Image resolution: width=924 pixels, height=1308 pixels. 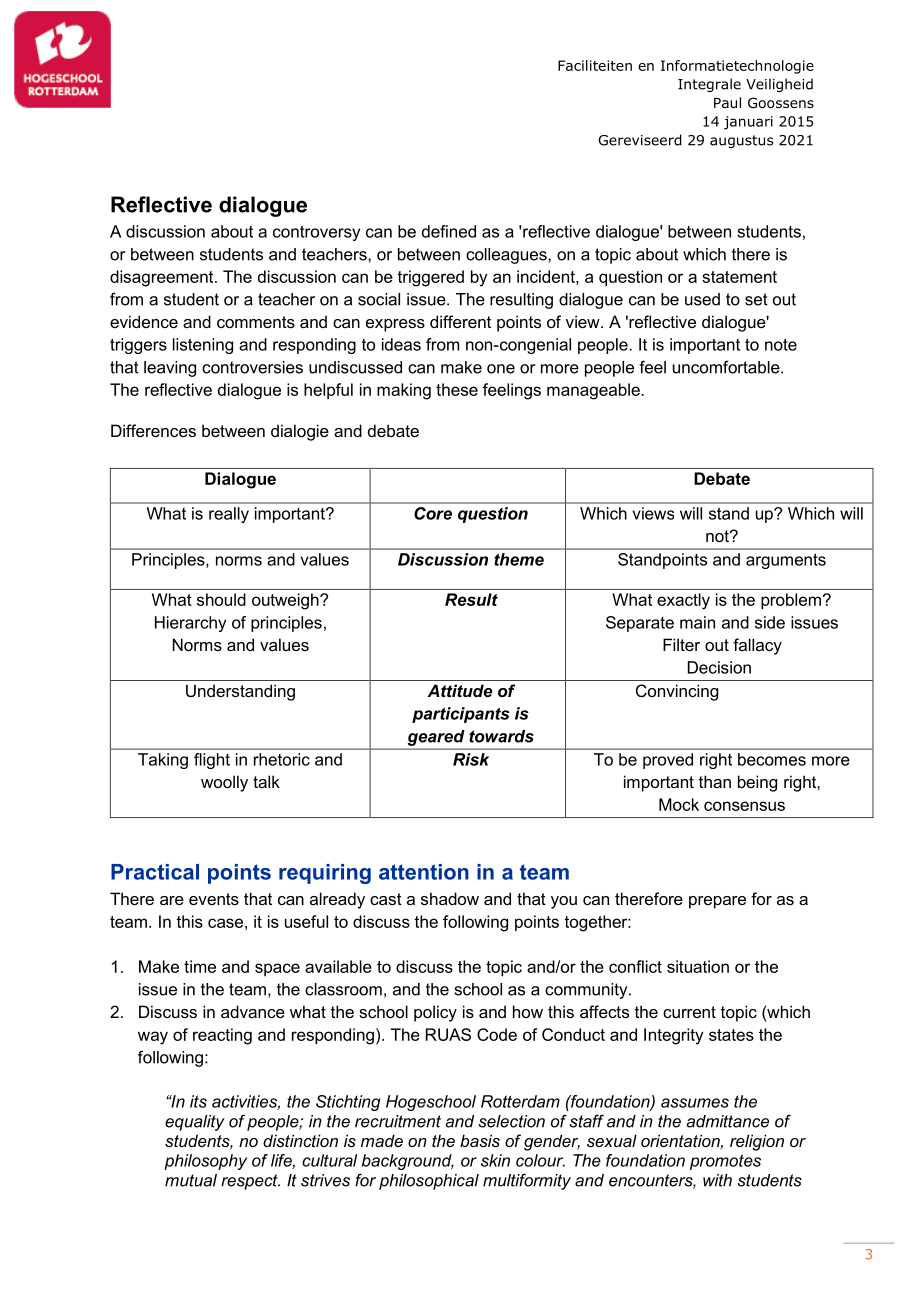 I want to click on augustus, so click(x=741, y=141).
